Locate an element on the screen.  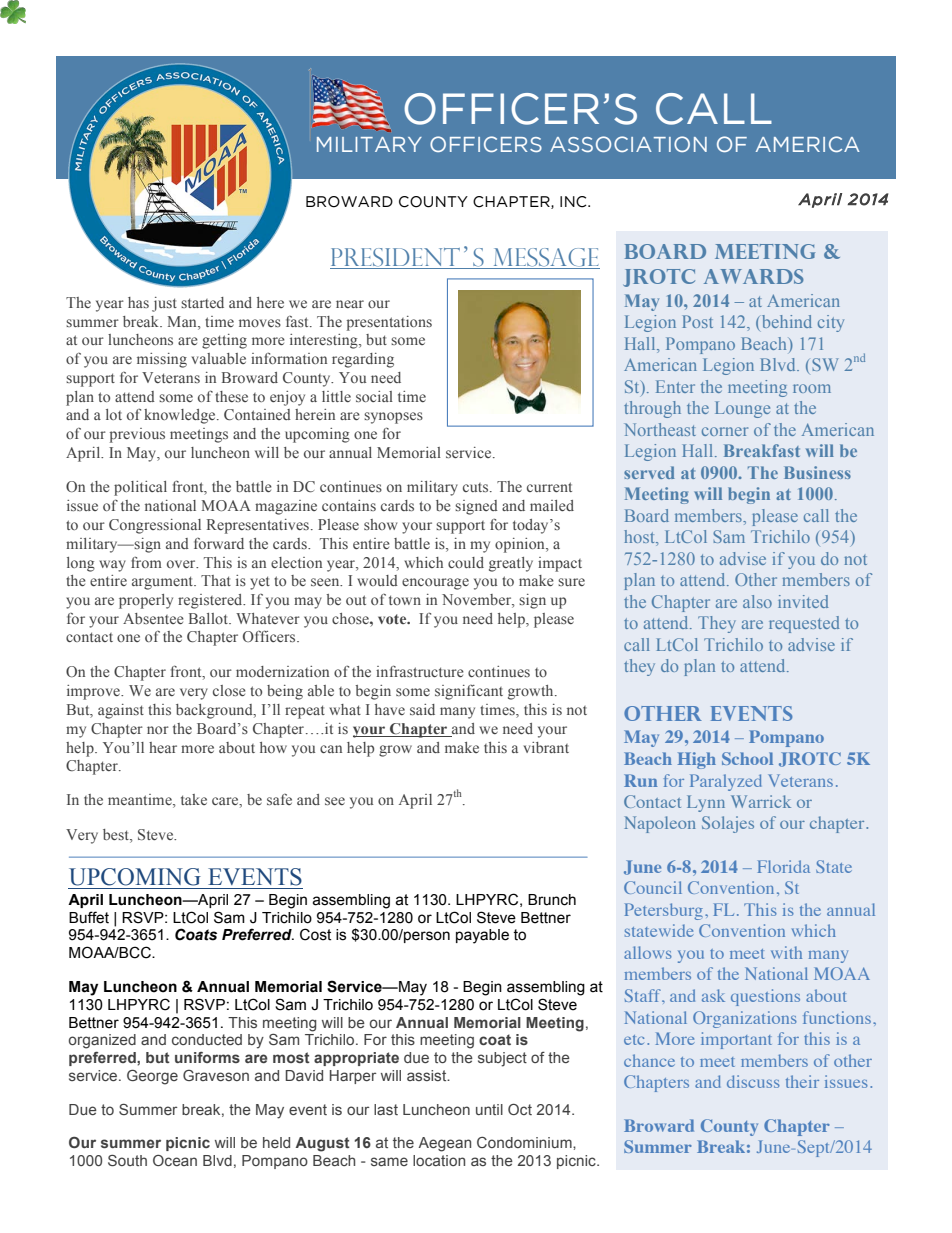
Lounge is located at coordinates (742, 409).
